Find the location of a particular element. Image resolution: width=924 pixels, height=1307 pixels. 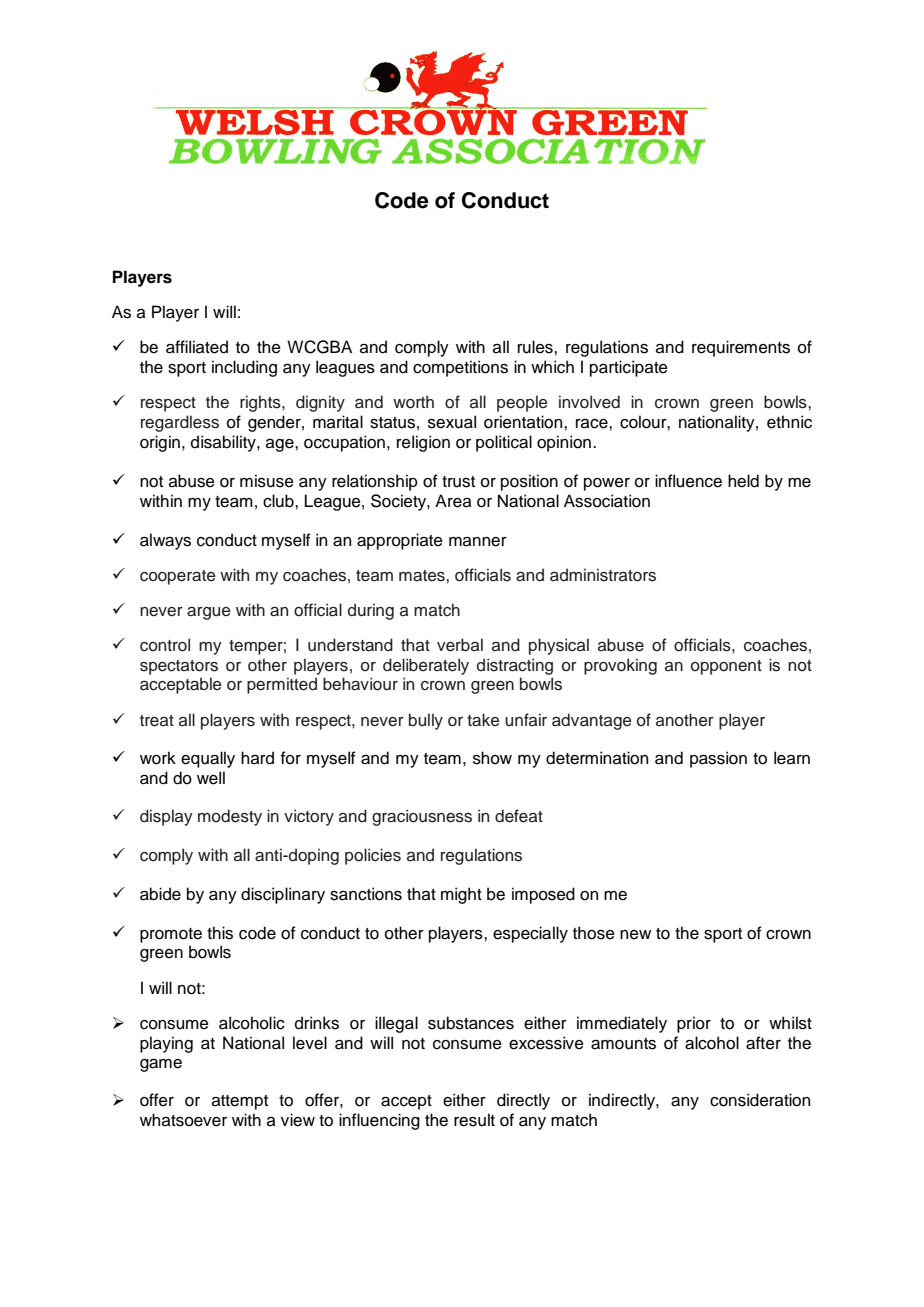

attempt is located at coordinates (240, 1102).
